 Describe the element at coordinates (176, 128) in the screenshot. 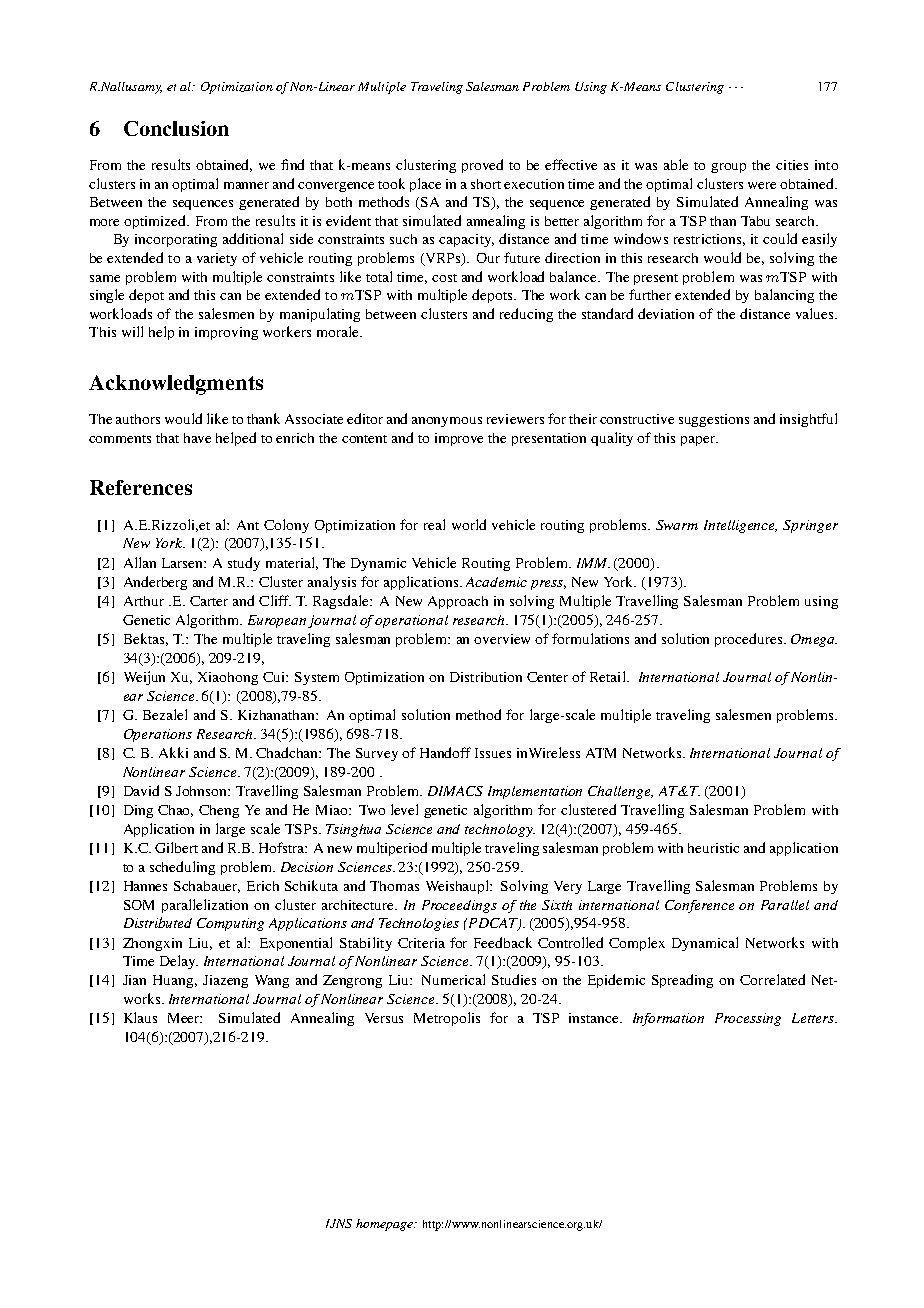

I see `Conclusion` at that location.
